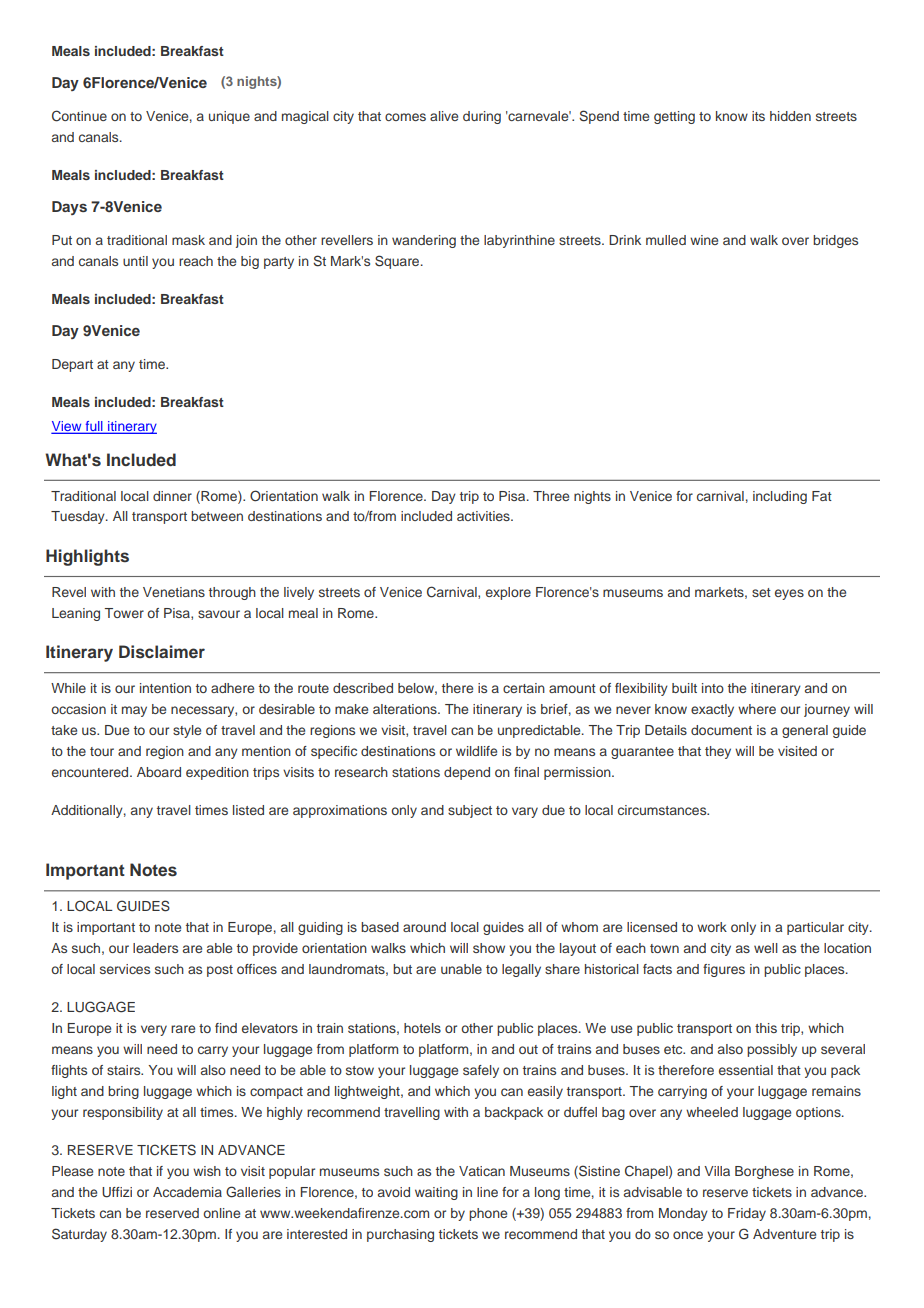 The width and height of the screenshot is (924, 1308). I want to click on Accademia, so click(187, 1192).
